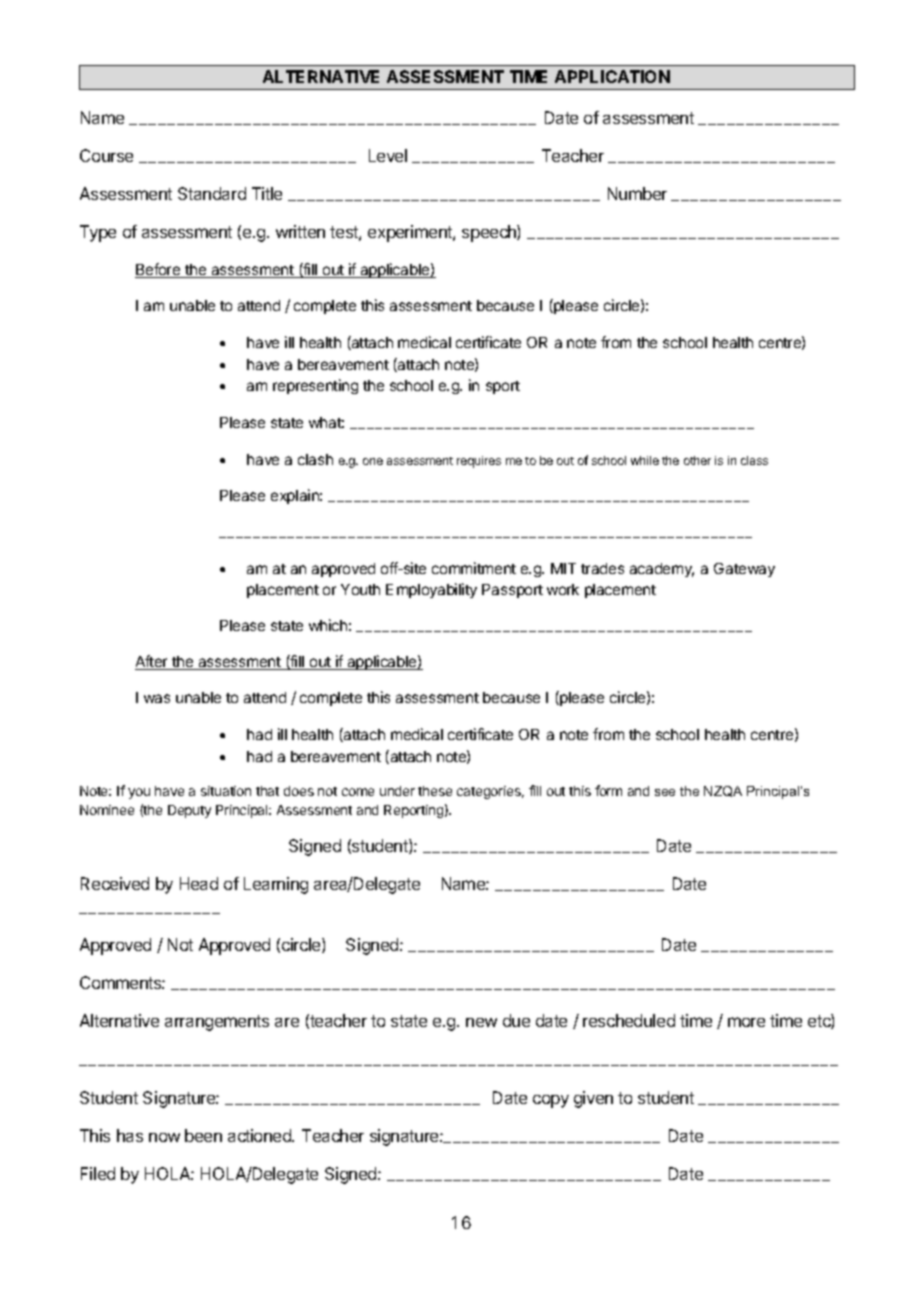 This document has width=924, height=1309. Describe the element at coordinates (388, 155) in the document. I see `Level` at that location.
